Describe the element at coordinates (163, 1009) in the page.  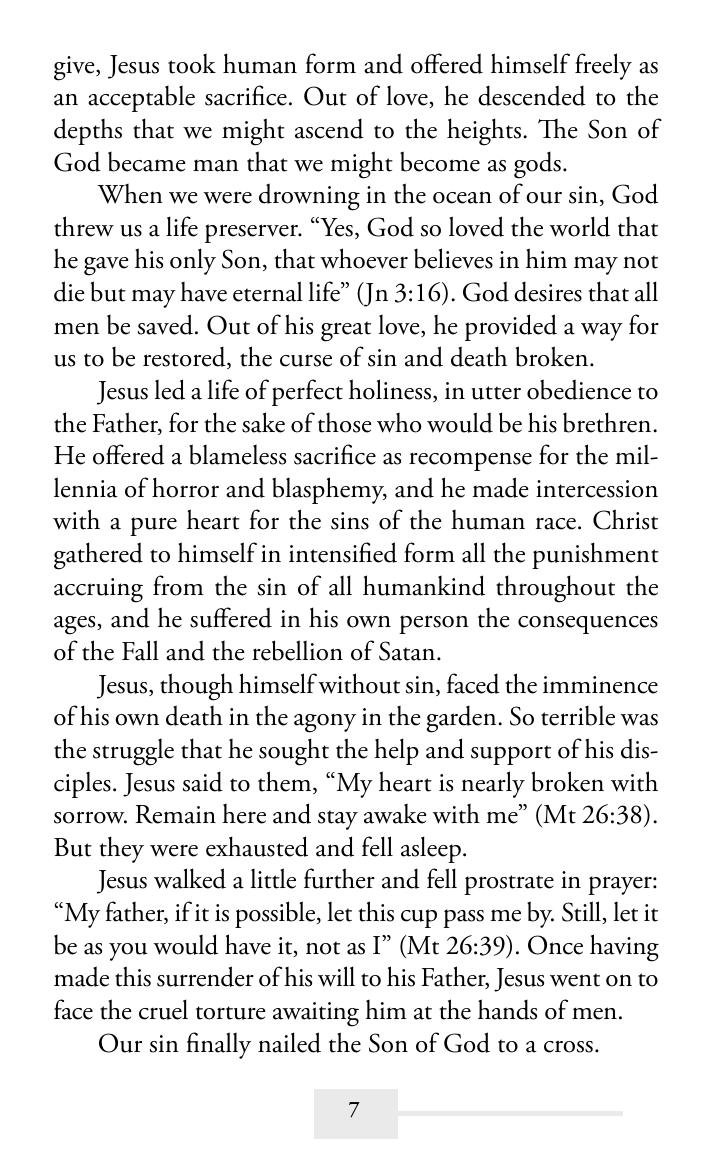
I see `cruel` at that location.
